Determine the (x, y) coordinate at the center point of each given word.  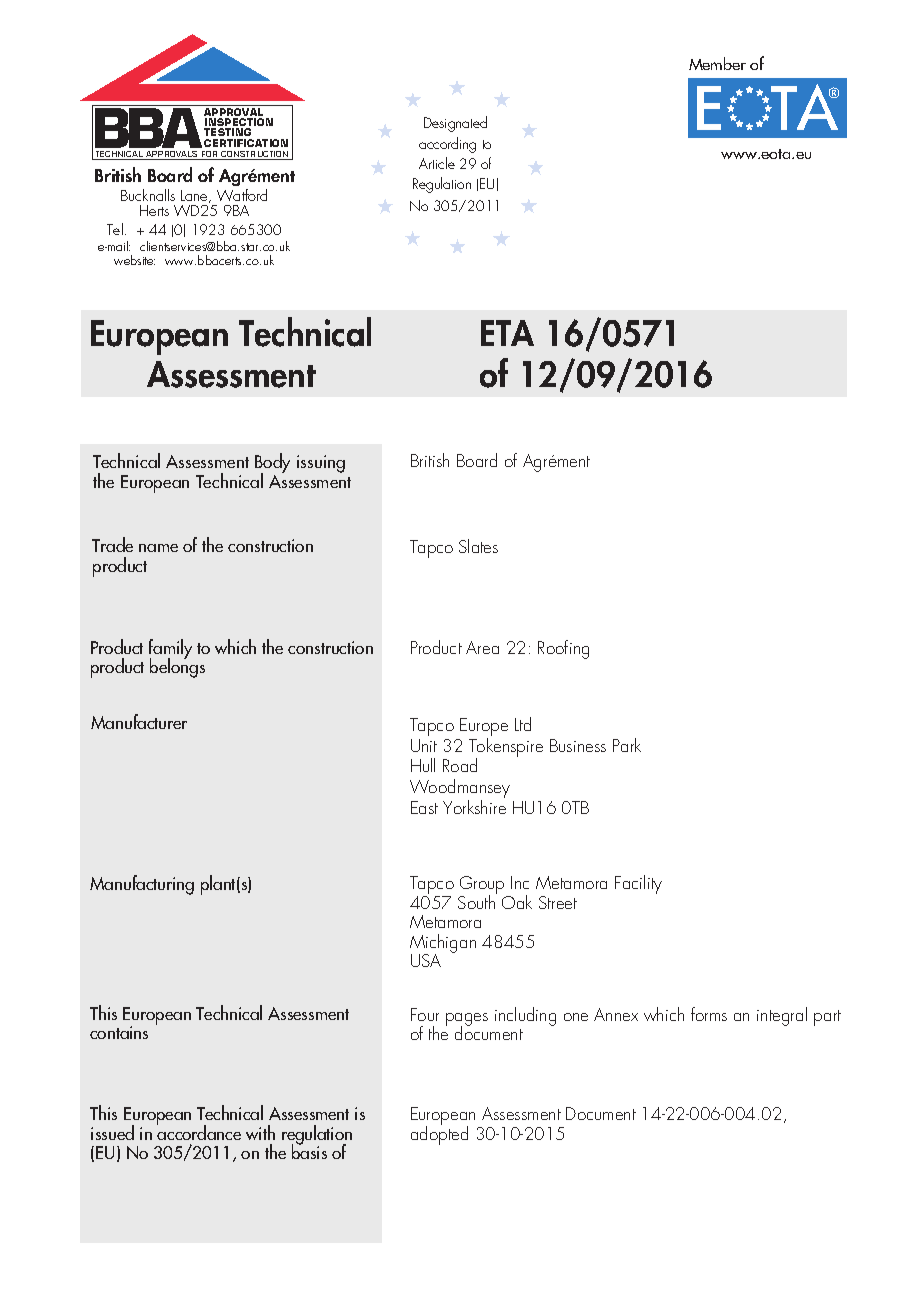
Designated (455, 124)
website (134, 260)
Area (482, 647)
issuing (321, 464)
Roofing (563, 649)
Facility (638, 884)
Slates (478, 546)
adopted (439, 1134)
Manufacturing (142, 885)
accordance (199, 1131)
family (170, 650)
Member (717, 63)
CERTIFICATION (246, 143)
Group (483, 886)
